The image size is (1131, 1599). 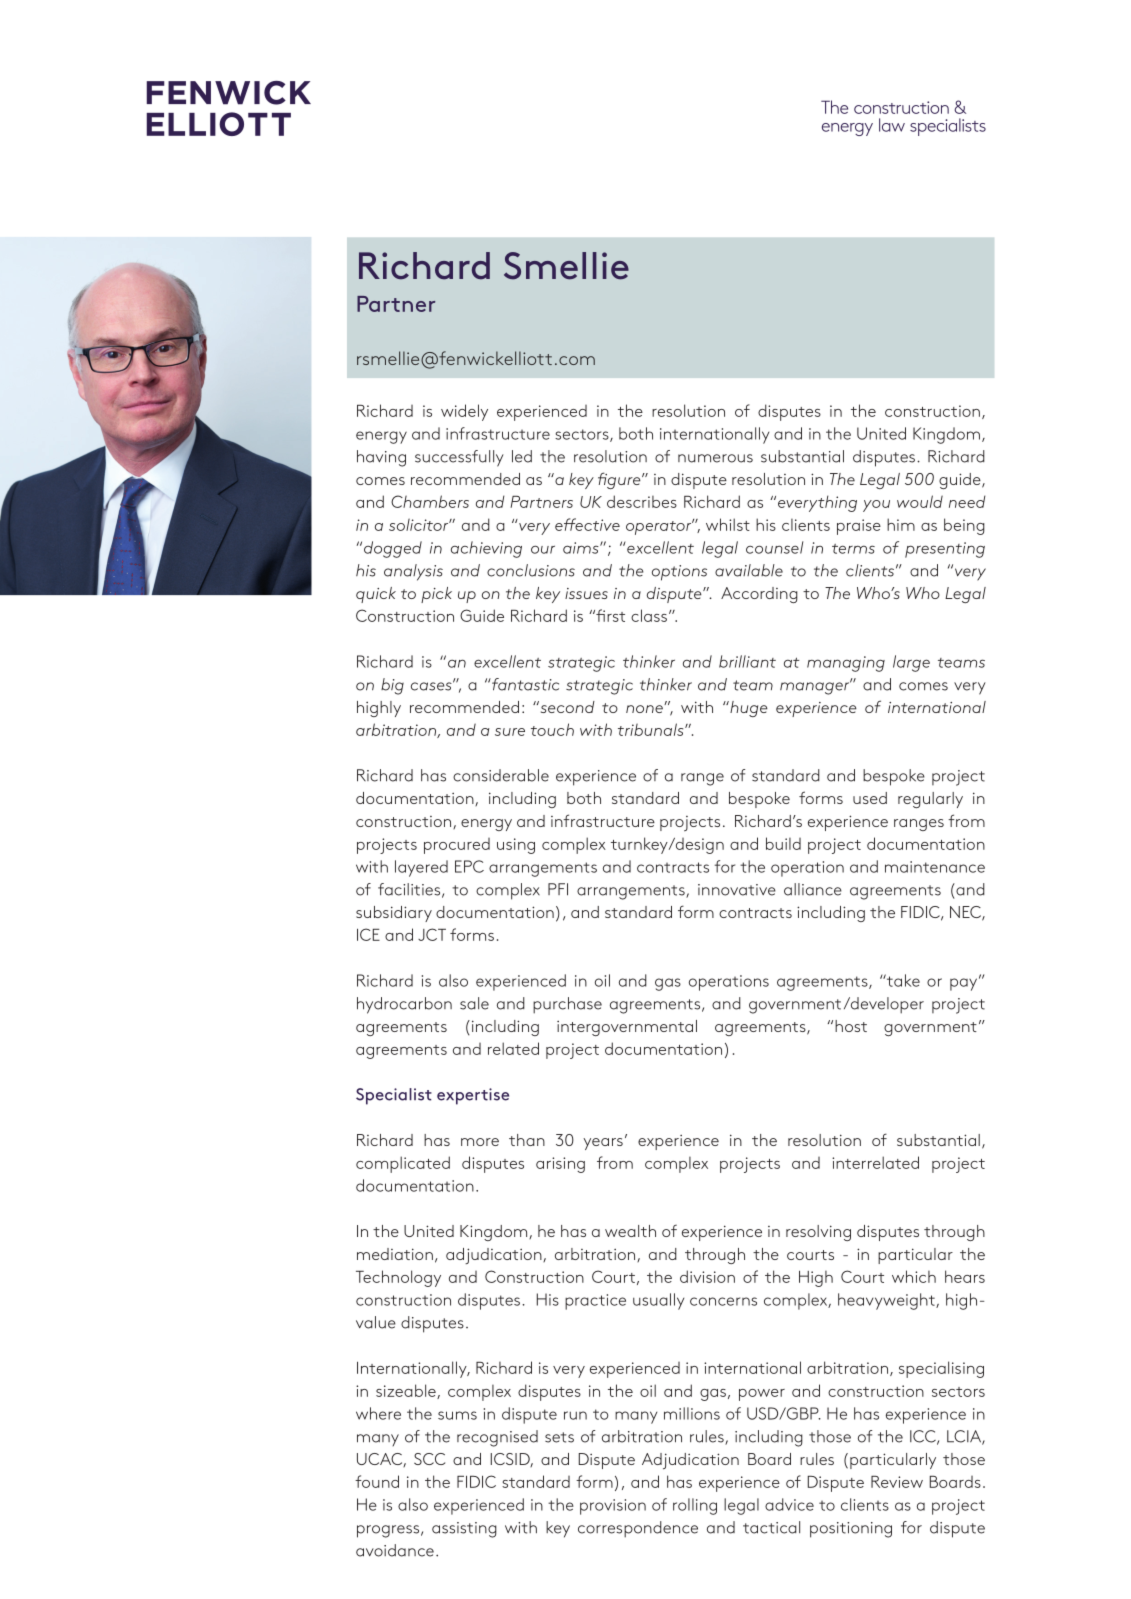 What do you see at coordinates (715, 458) in the image?
I see `numerous` at bounding box center [715, 458].
